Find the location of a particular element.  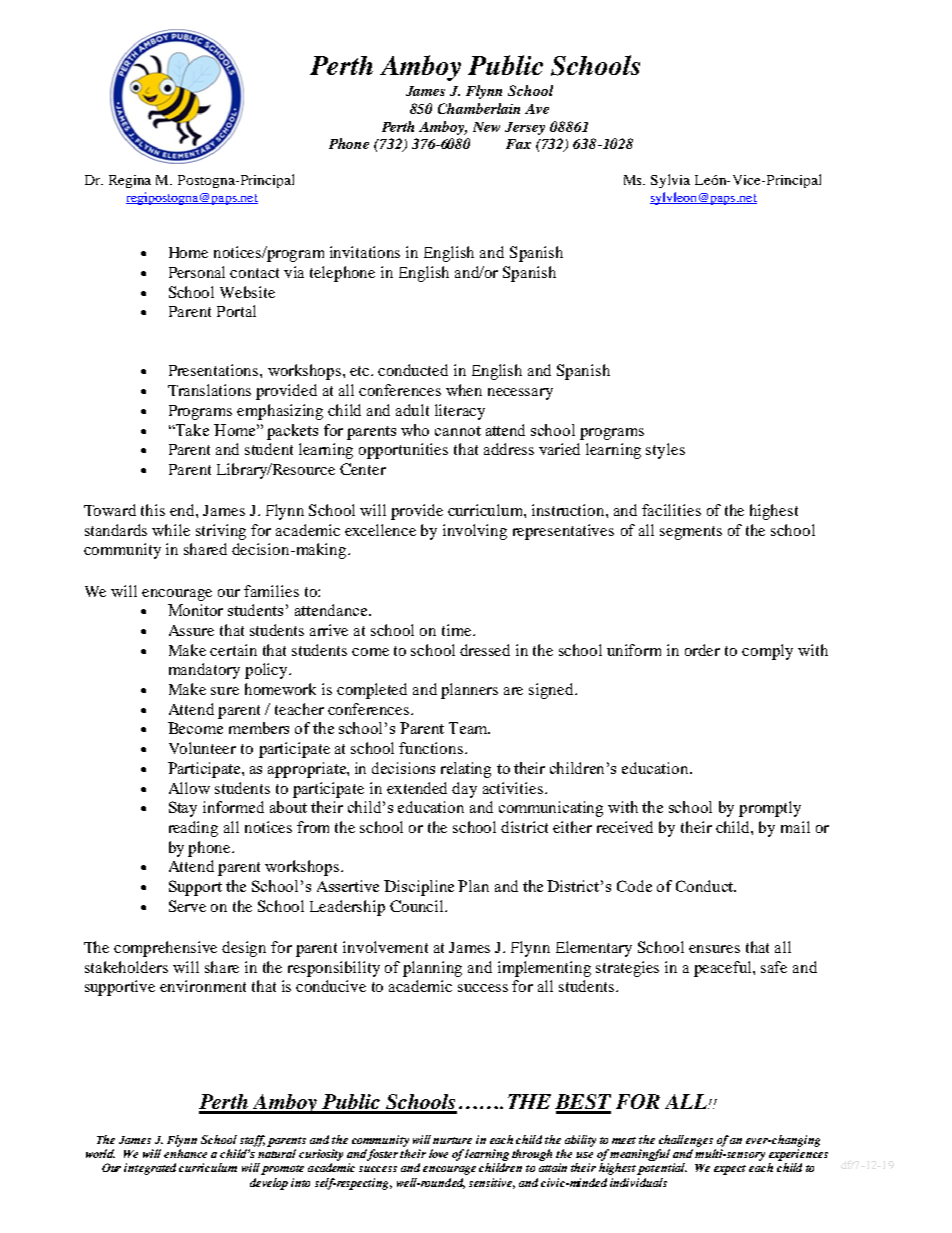

segments is located at coordinates (691, 533).
